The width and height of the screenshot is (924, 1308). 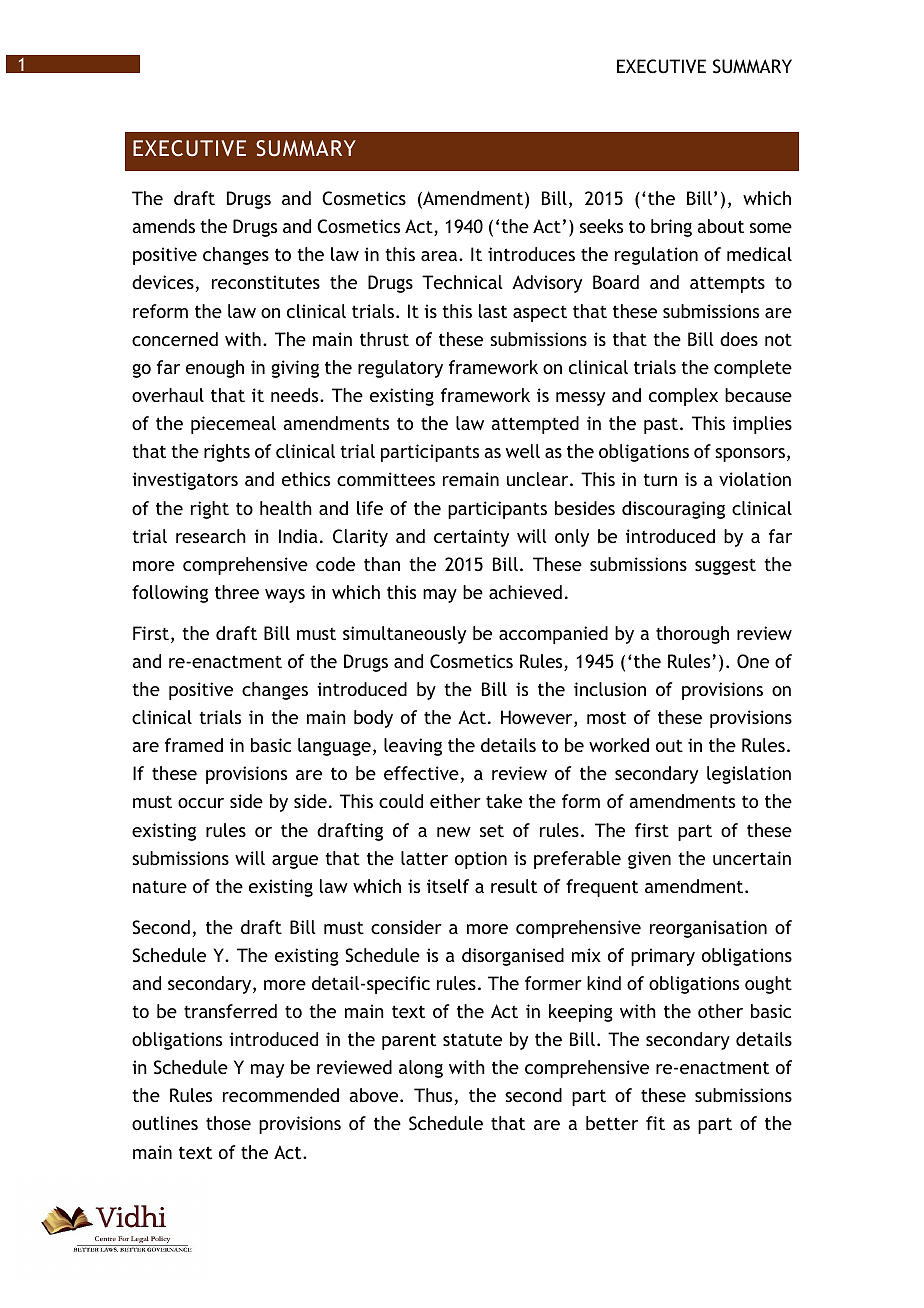 I want to click on reconstitutes, so click(x=266, y=282).
